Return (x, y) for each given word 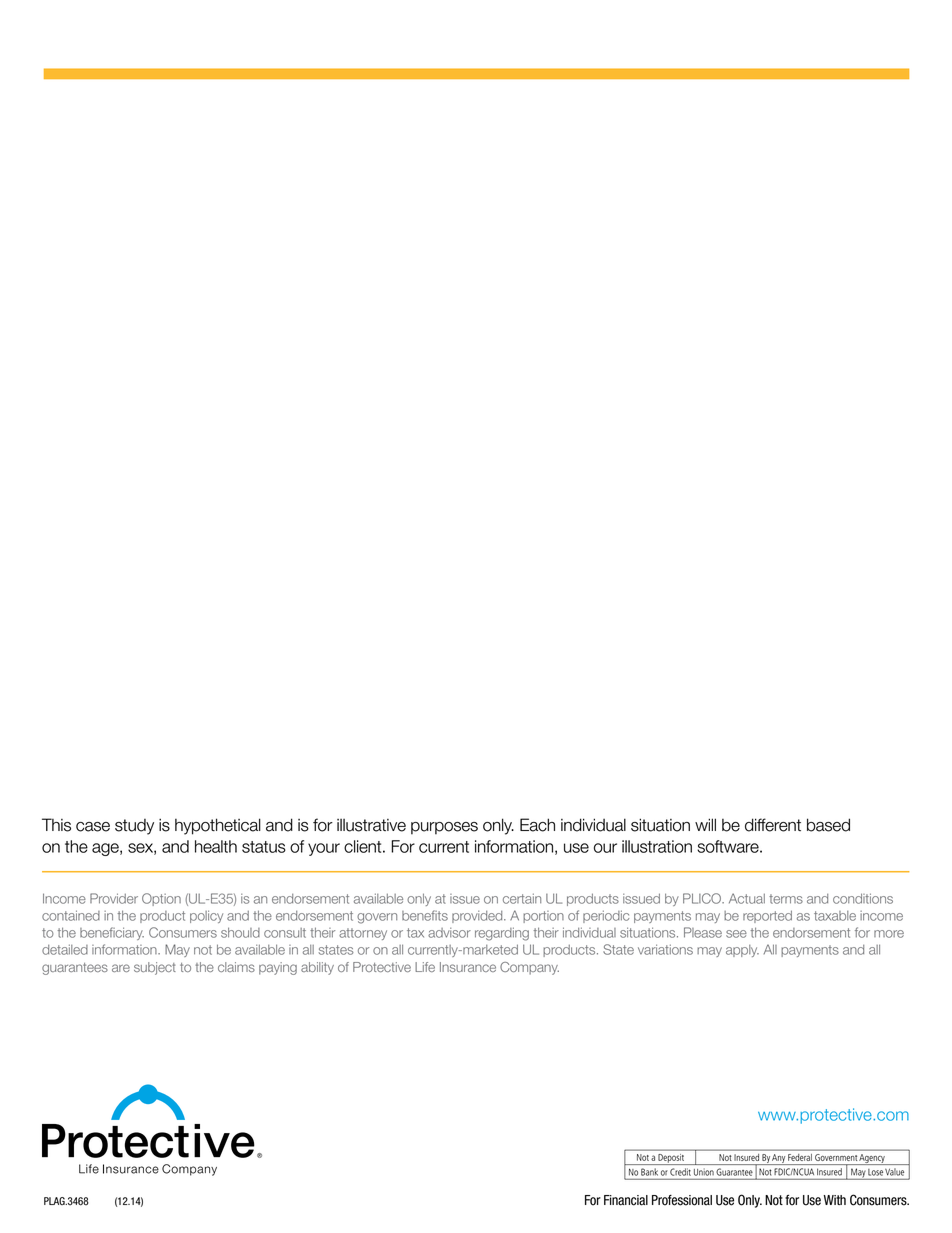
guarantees (75, 969)
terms (786, 899)
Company (529, 968)
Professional (682, 1200)
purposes (444, 828)
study (134, 827)
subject (155, 968)
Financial (626, 1200)
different (773, 825)
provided (478, 917)
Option (161, 899)
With (835, 1200)
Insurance (468, 967)
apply (742, 951)
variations (665, 949)
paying (278, 968)
